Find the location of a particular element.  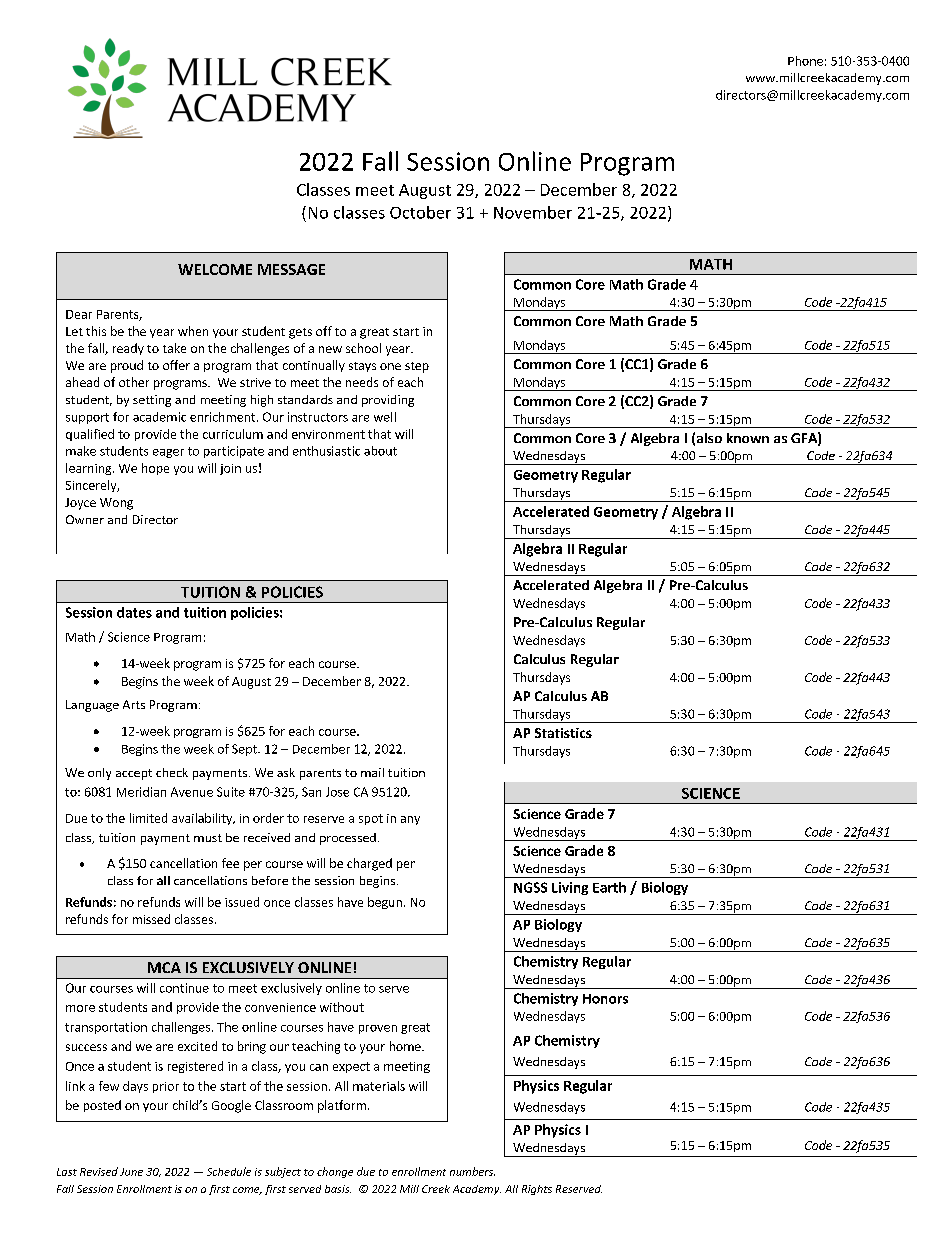

October is located at coordinates (420, 212).
